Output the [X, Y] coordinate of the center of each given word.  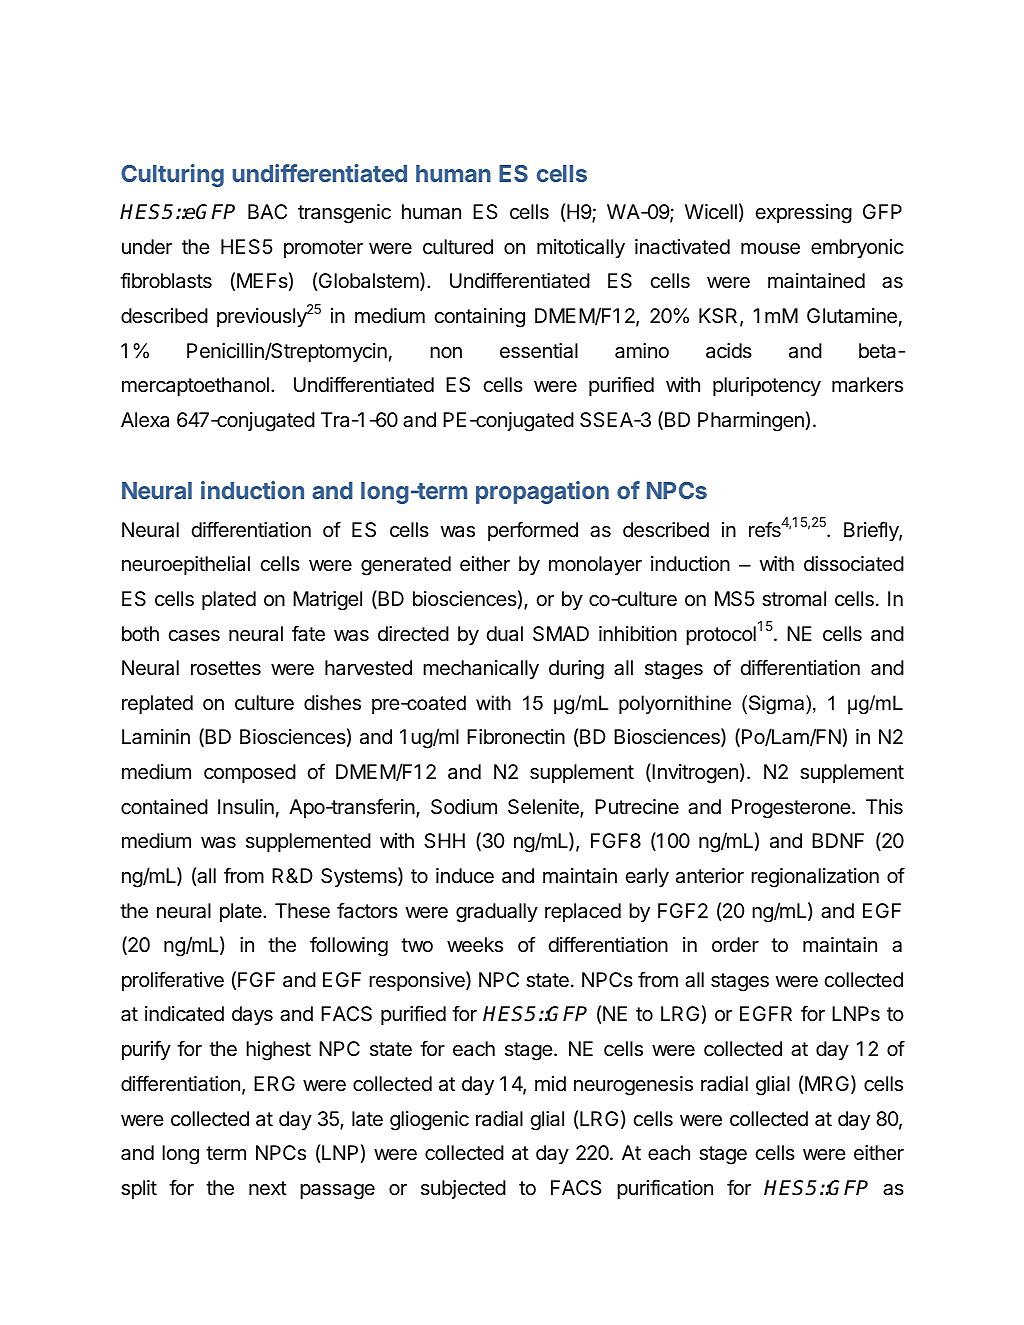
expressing [803, 214]
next [268, 1188]
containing [479, 318]
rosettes [226, 668]
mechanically [481, 669]
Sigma [778, 704]
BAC [267, 211]
